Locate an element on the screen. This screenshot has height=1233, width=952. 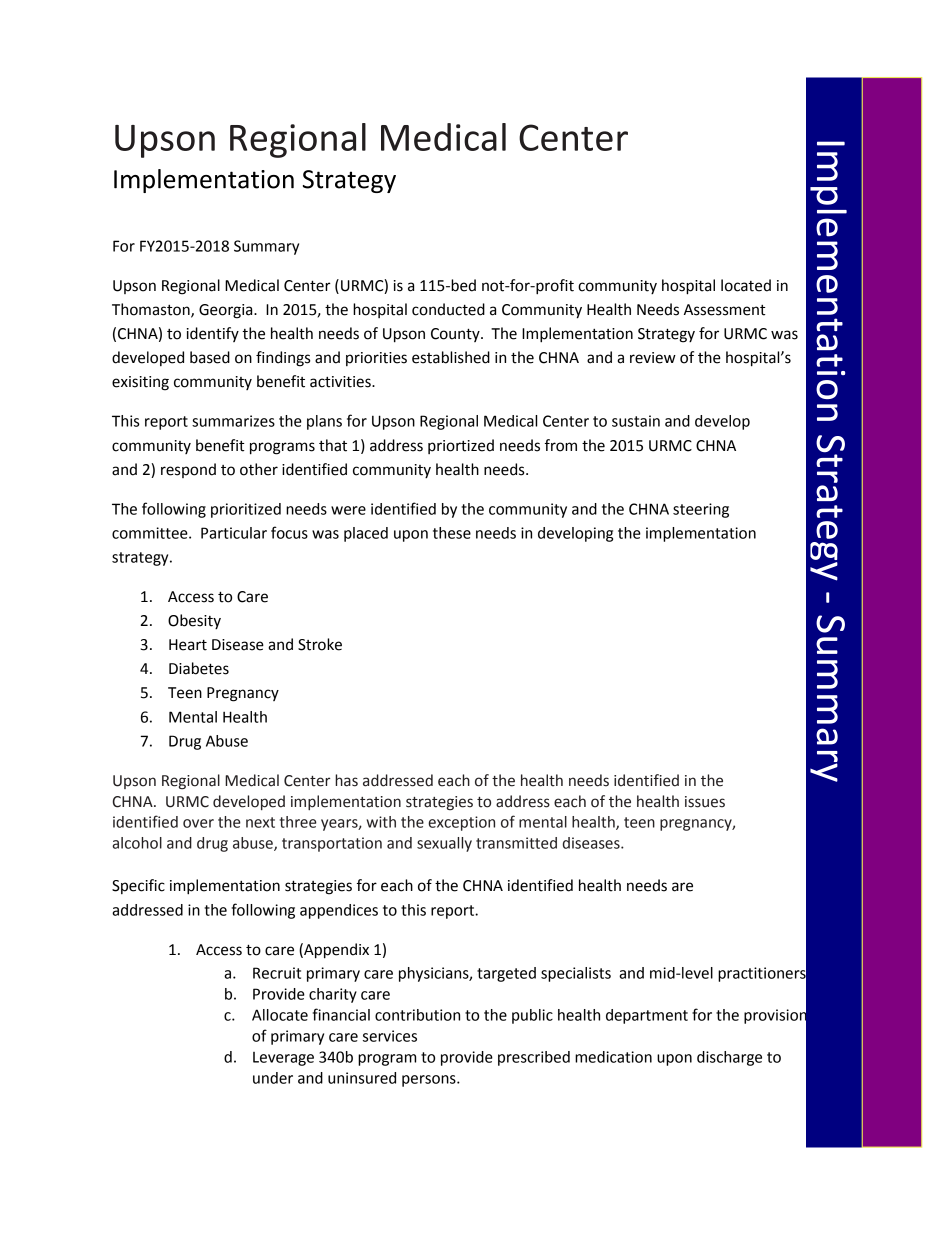
steering is located at coordinates (701, 510).
